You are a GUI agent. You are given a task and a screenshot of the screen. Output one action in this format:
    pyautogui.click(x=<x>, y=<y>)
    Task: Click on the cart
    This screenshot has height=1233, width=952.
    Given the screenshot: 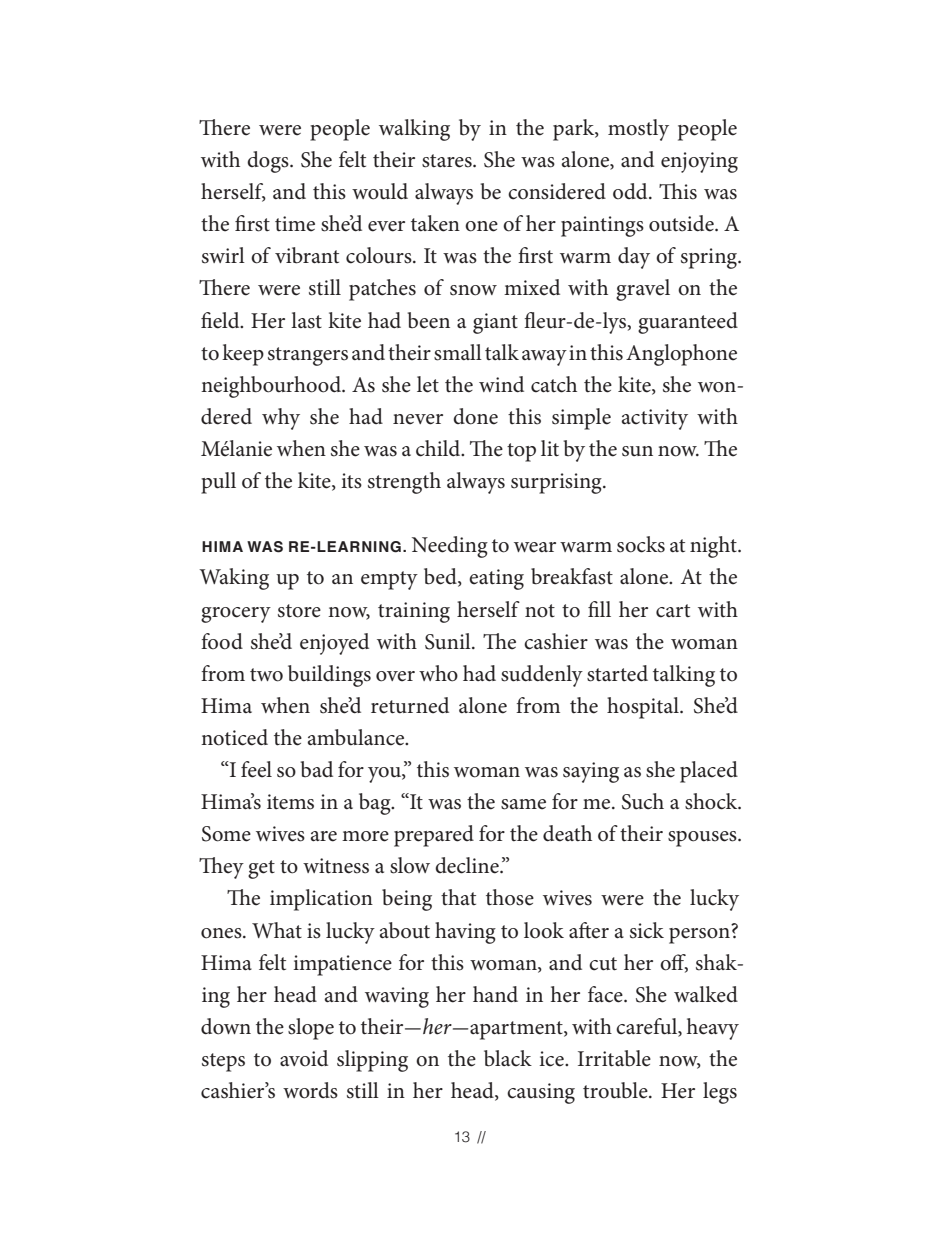 What is the action you would take?
    pyautogui.click(x=673, y=611)
